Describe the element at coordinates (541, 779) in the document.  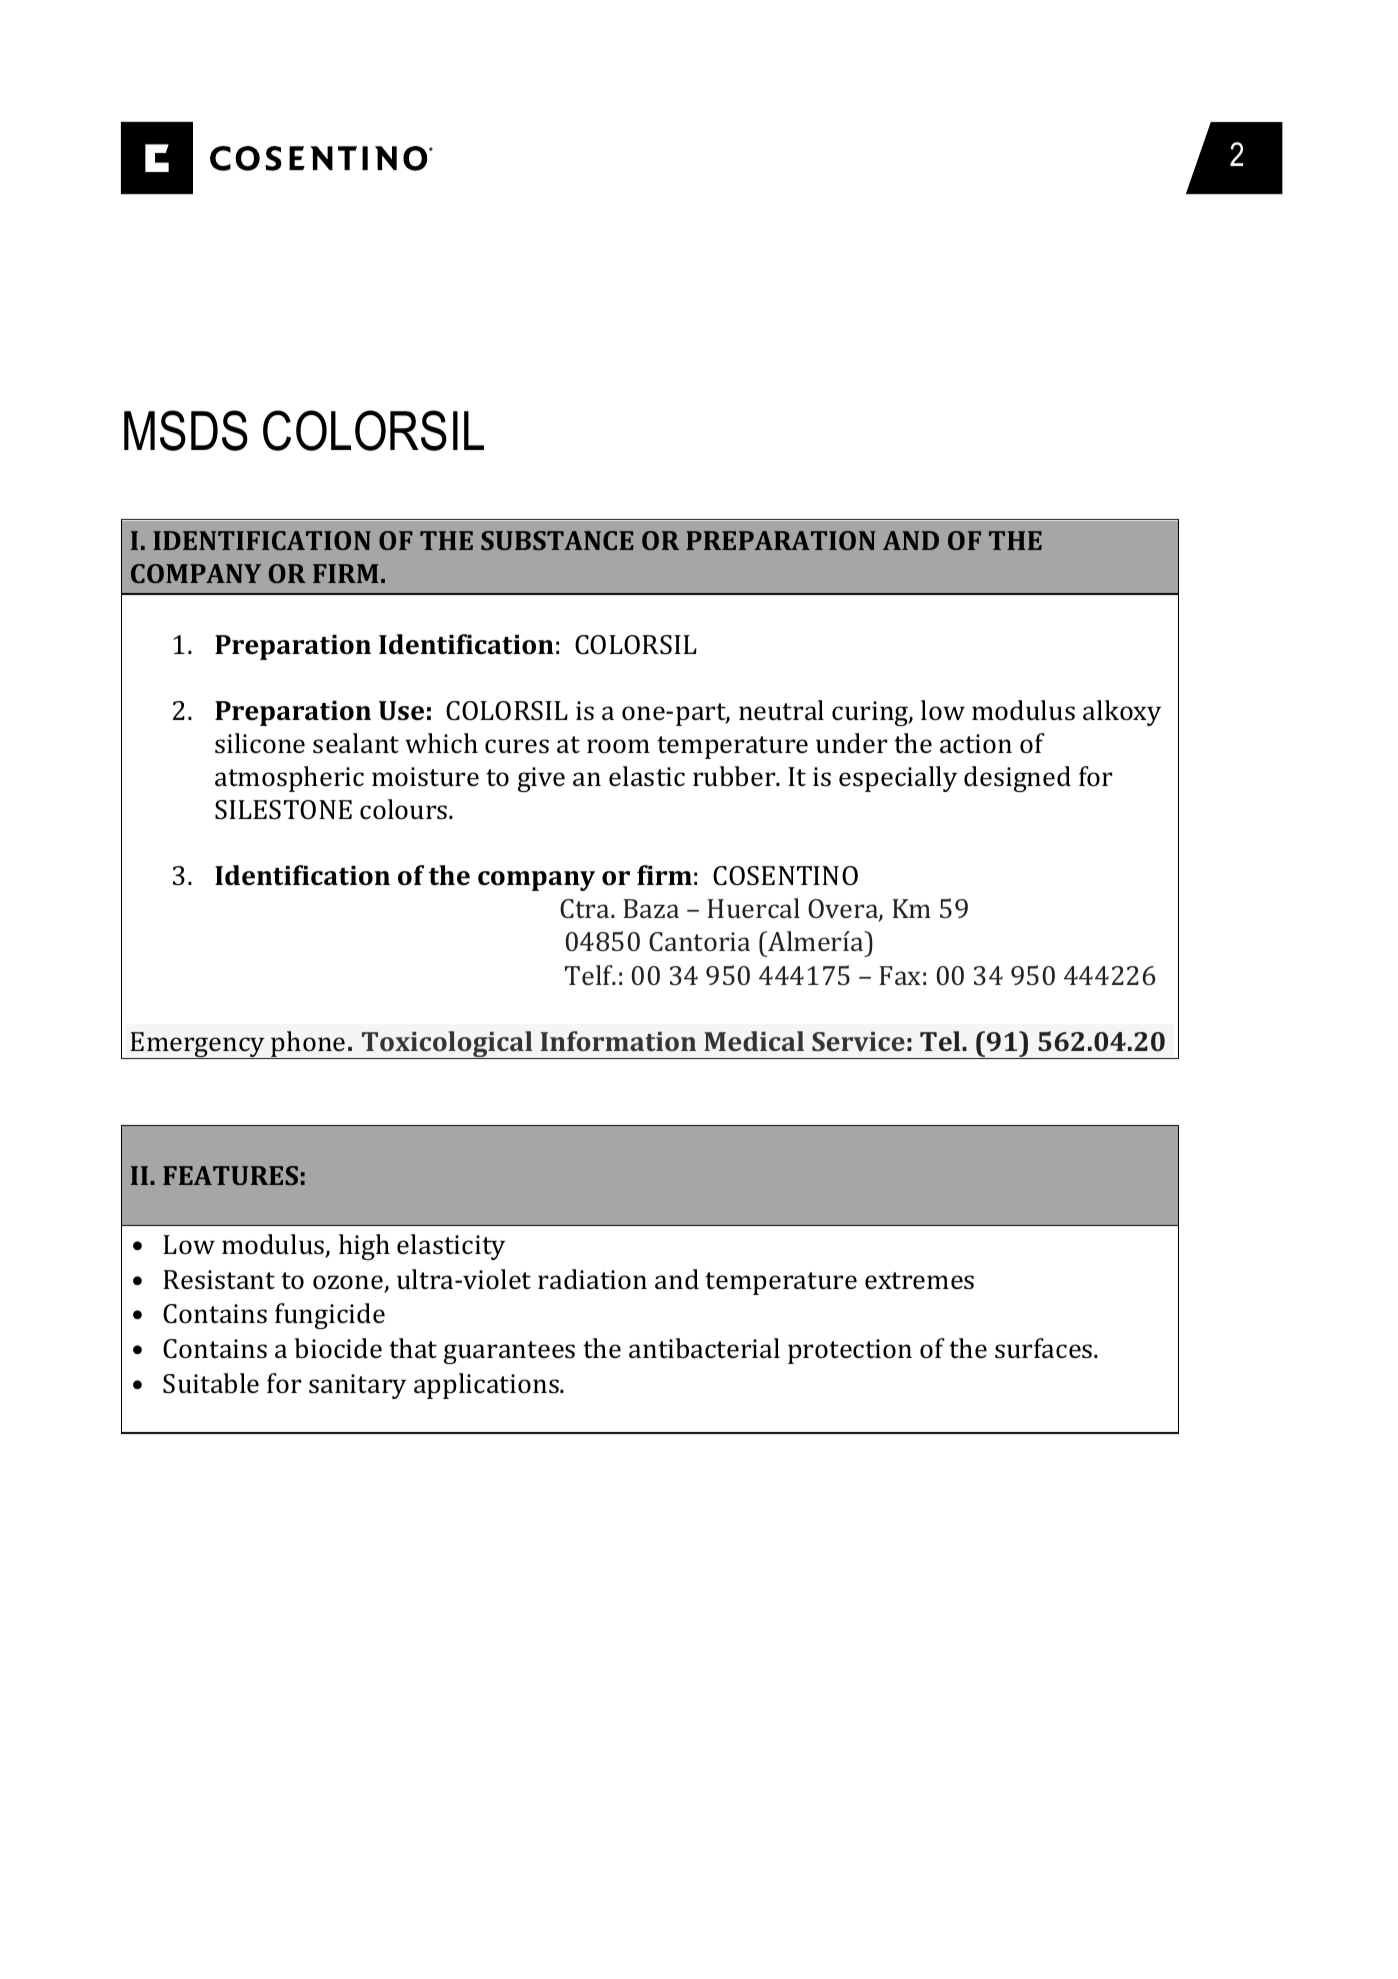
I see `give` at that location.
